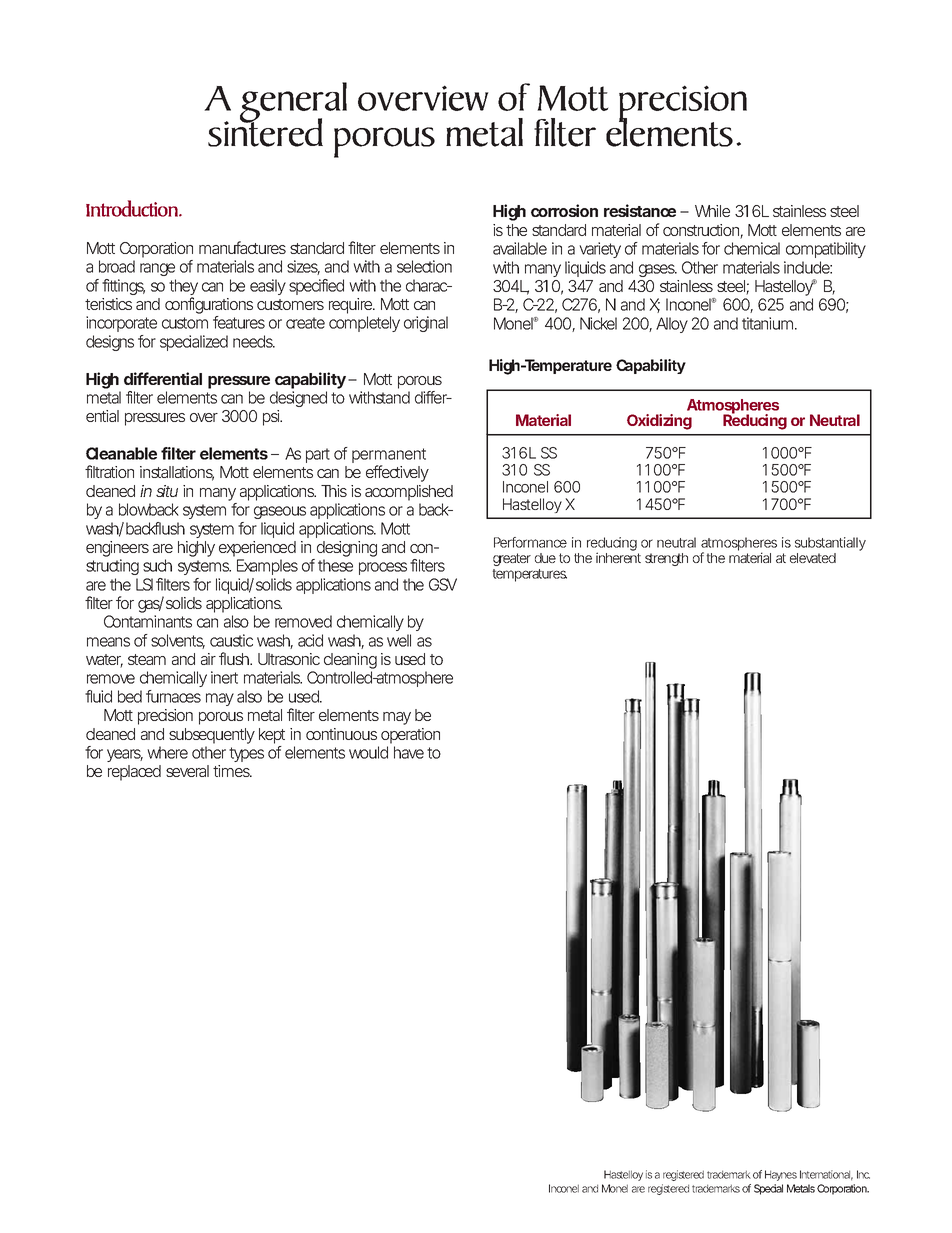  I want to click on accomplished, so click(409, 493).
